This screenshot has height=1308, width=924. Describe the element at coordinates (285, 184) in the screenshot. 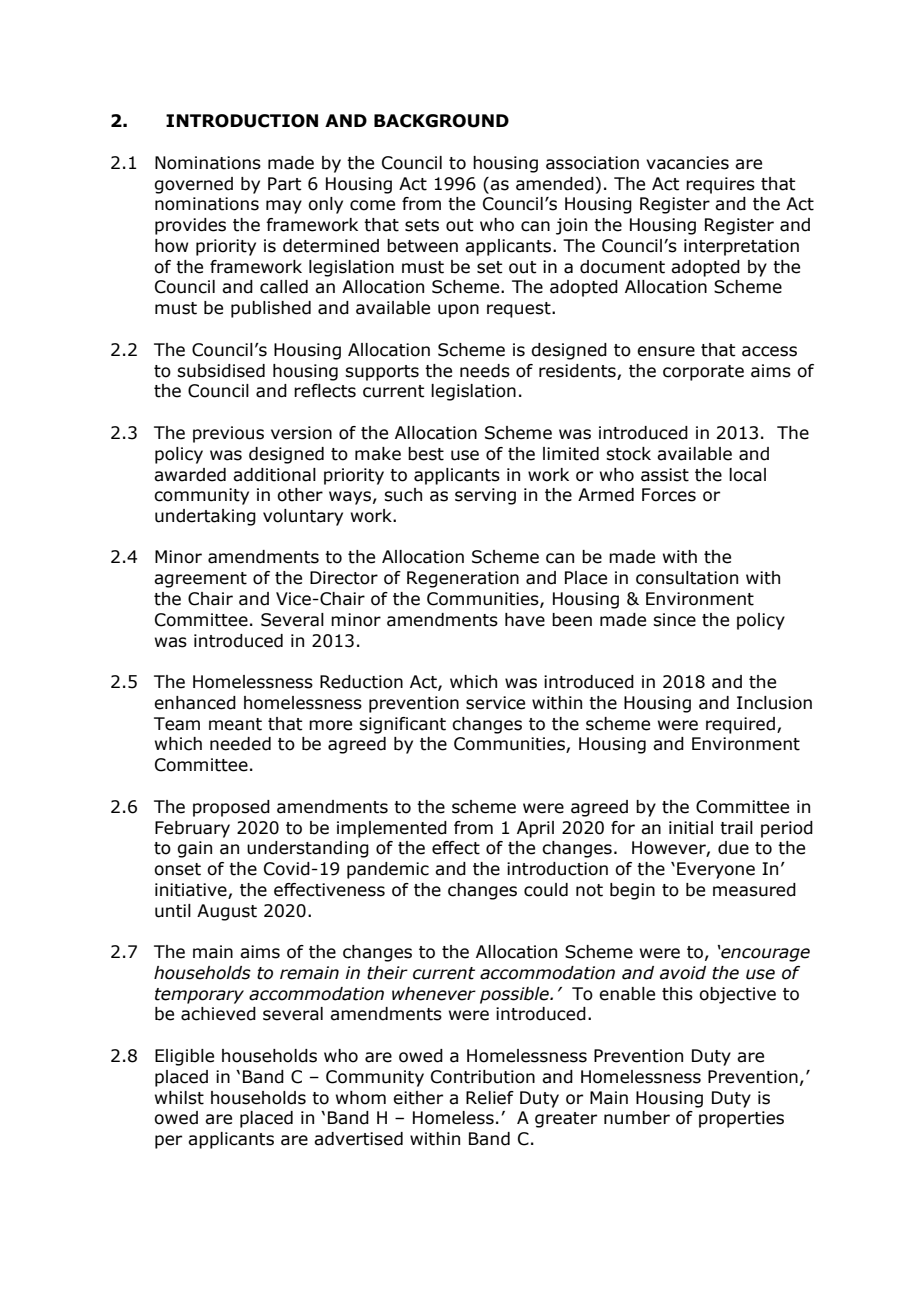

I see `Part` at that location.
